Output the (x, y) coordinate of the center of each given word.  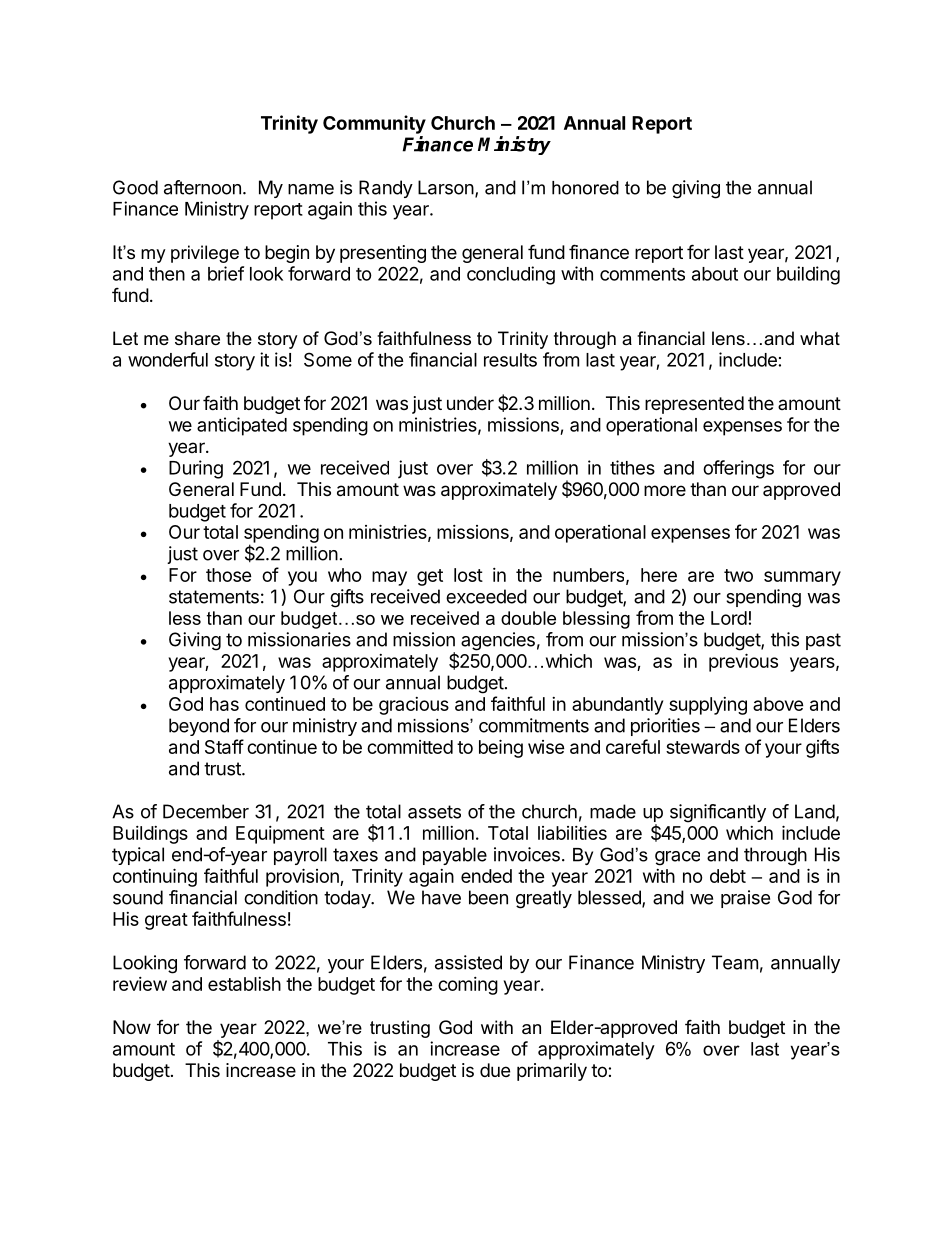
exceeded (486, 596)
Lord (729, 618)
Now (132, 1027)
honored (585, 188)
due (495, 1070)
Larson (446, 187)
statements (214, 597)
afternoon (202, 187)
